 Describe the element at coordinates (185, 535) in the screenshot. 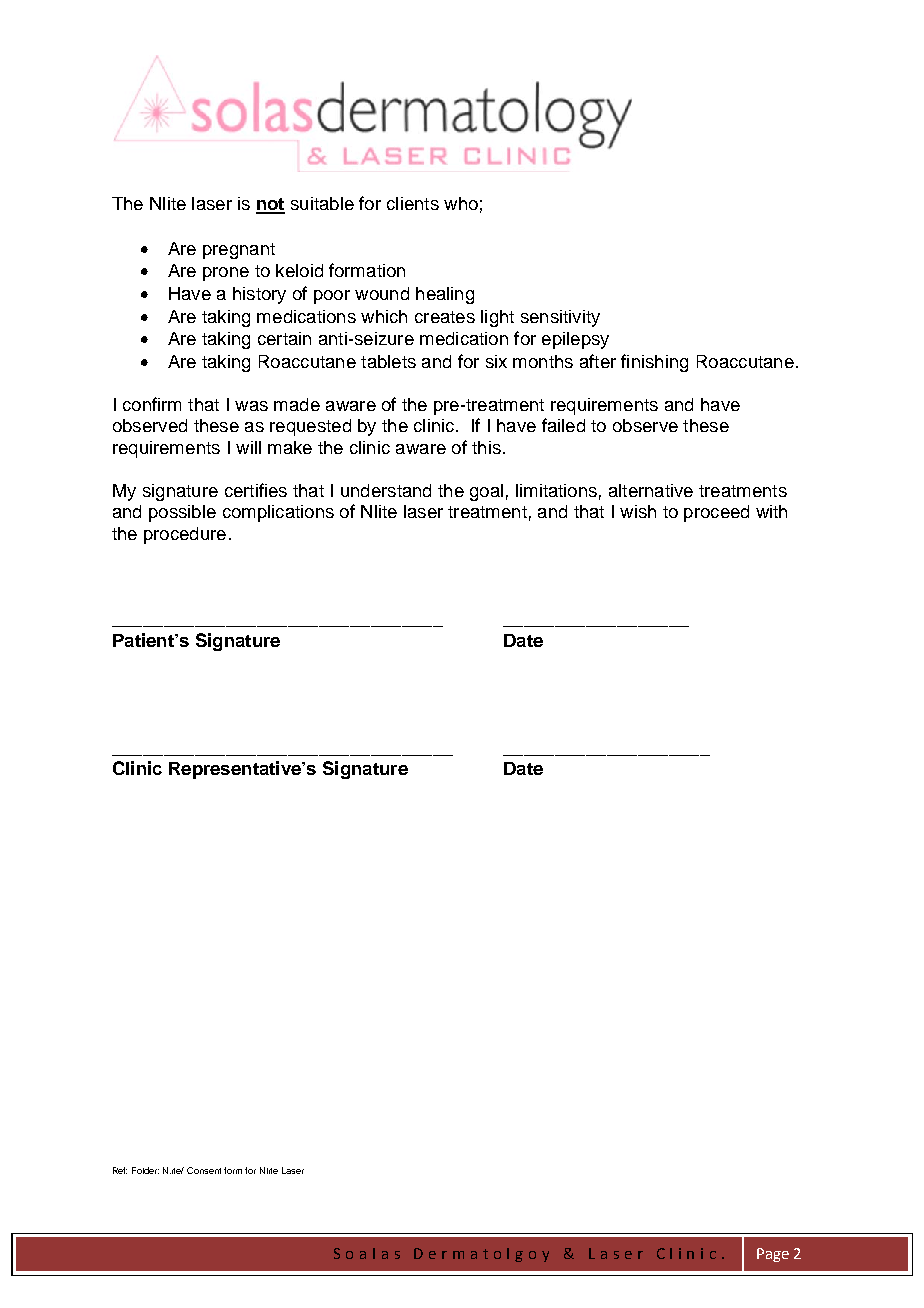

I see `procedure` at that location.
